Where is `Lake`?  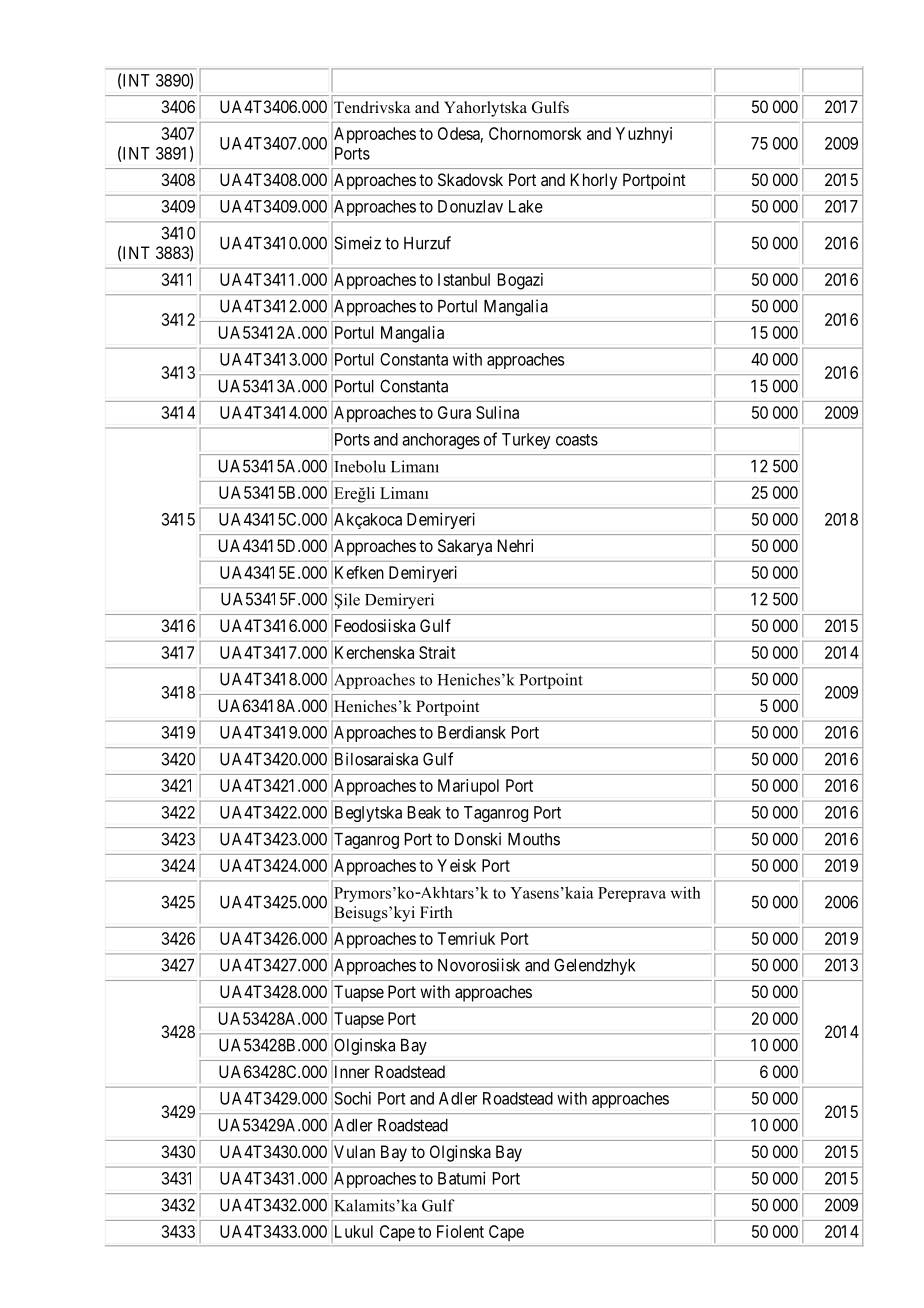 Lake is located at coordinates (526, 206).
